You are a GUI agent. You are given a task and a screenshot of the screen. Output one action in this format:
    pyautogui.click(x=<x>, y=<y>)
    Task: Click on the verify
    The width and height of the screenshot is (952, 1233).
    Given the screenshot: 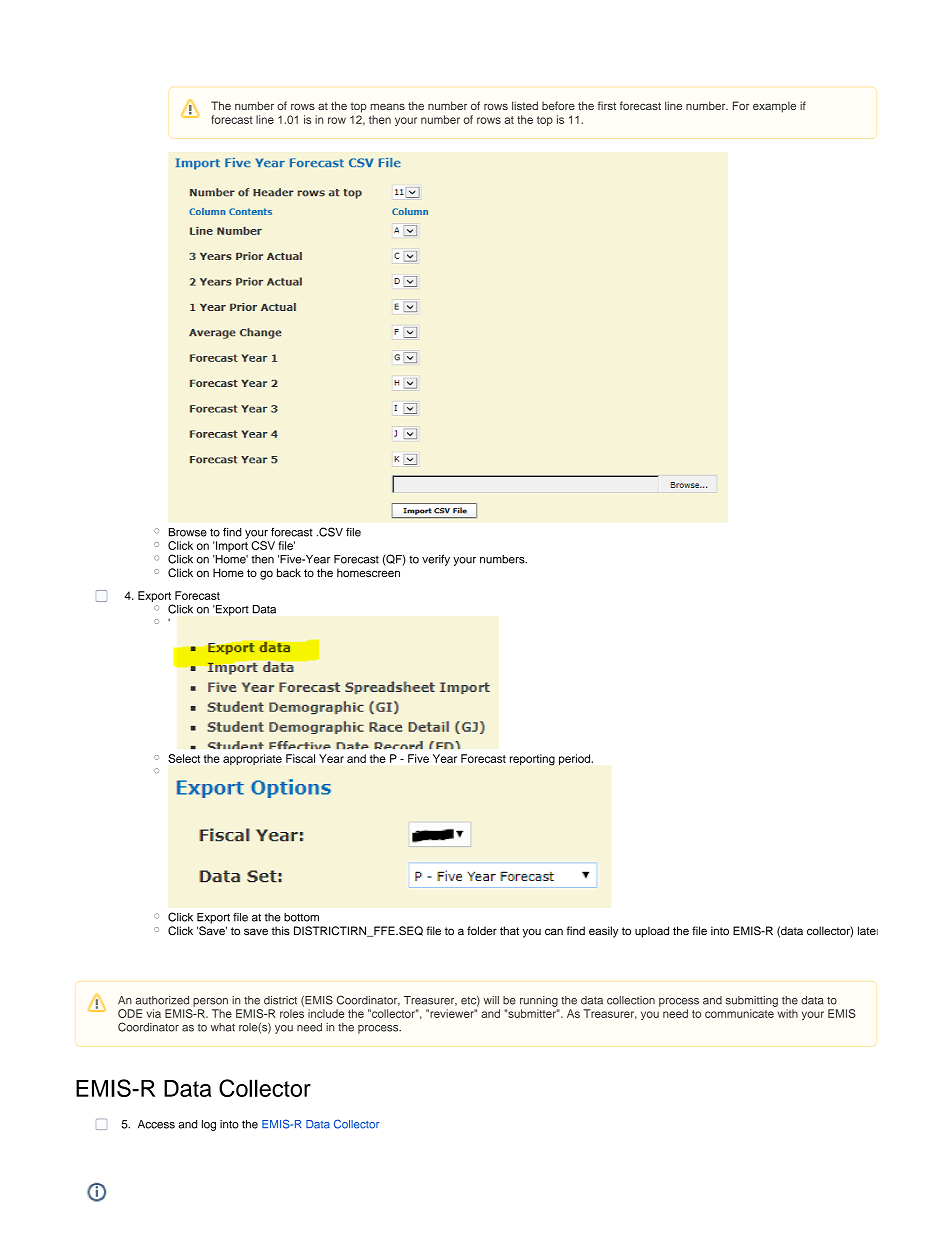 What is the action you would take?
    pyautogui.click(x=436, y=560)
